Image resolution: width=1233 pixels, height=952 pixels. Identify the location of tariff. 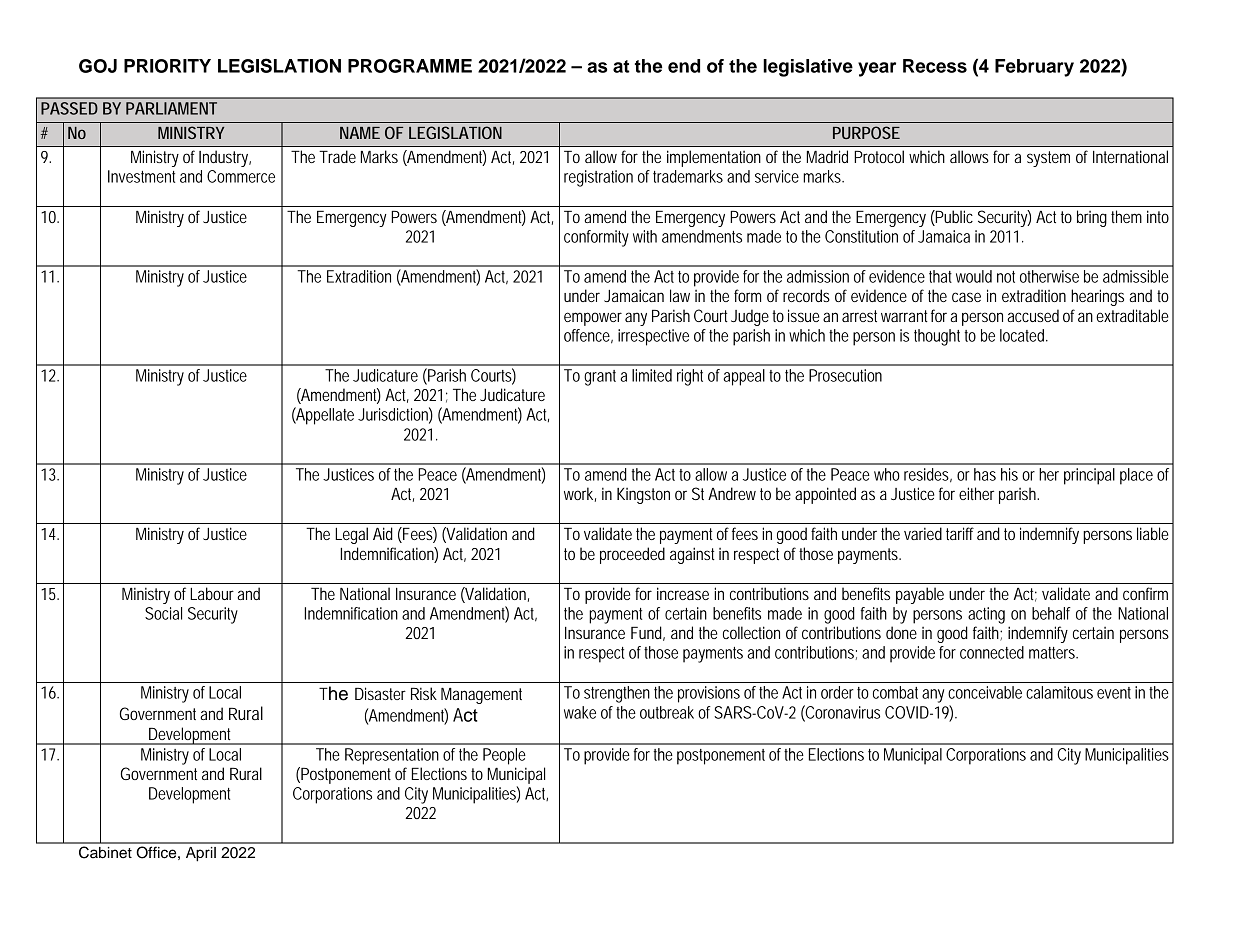
(960, 533).
